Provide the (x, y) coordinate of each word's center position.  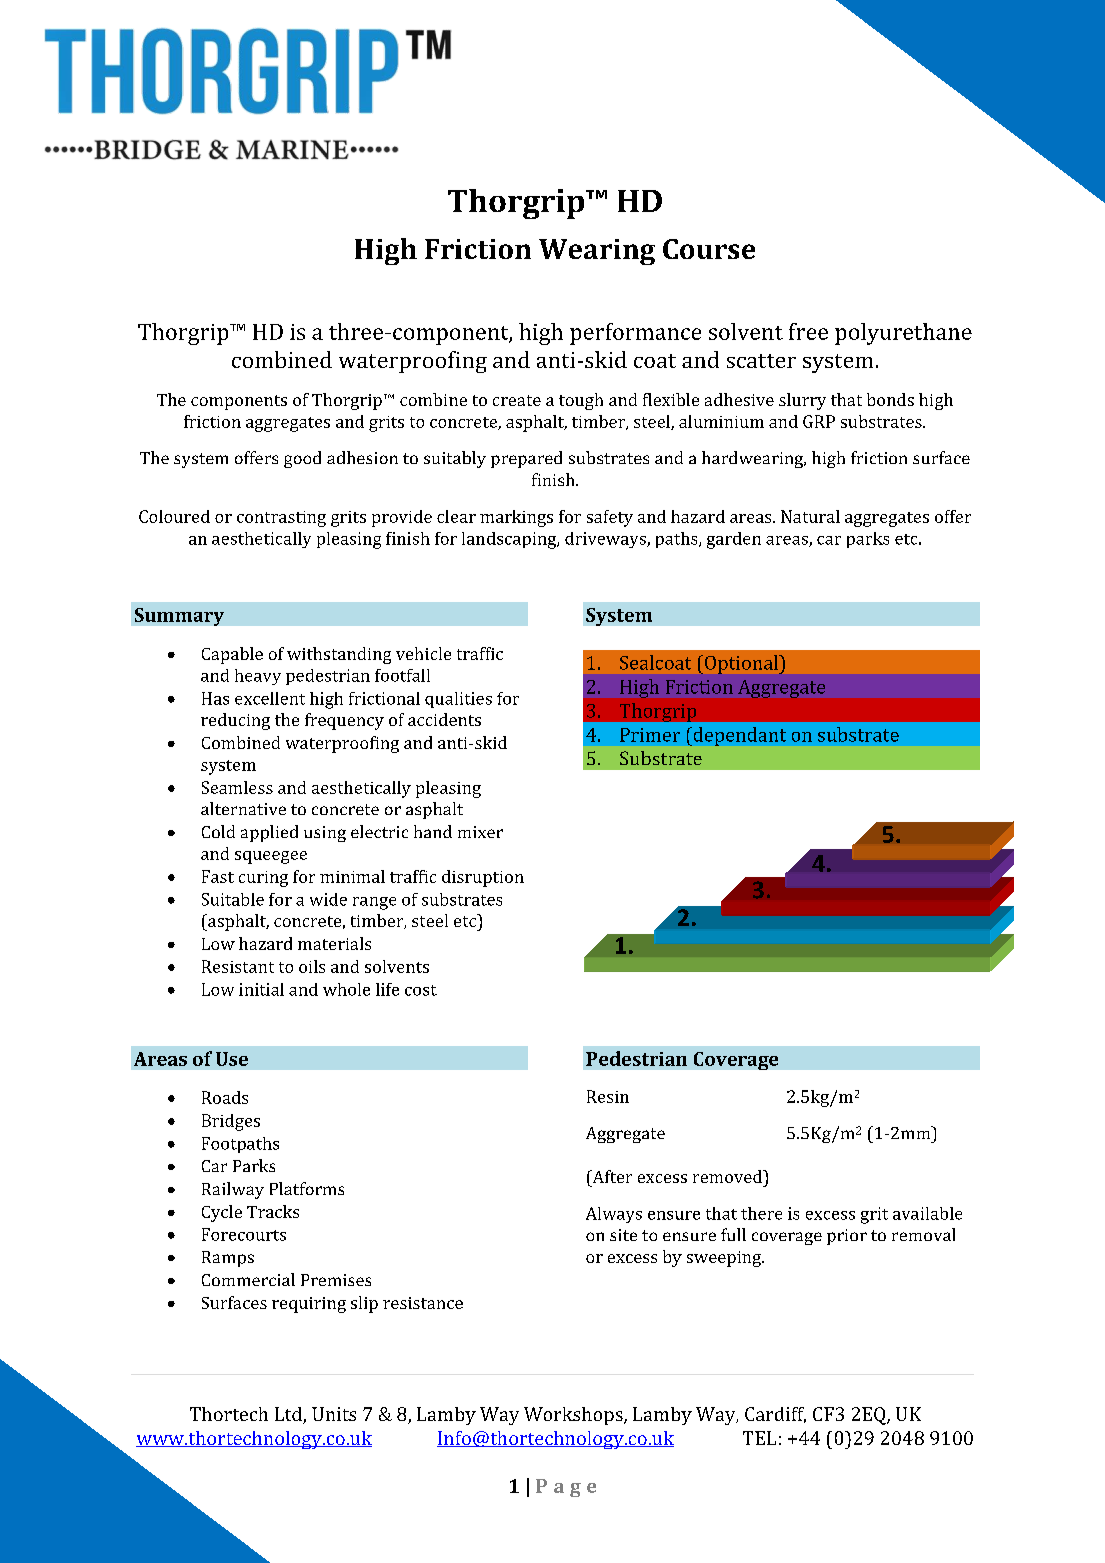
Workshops (574, 1416)
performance (635, 334)
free (808, 331)
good (302, 459)
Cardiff (775, 1415)
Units (334, 1414)
